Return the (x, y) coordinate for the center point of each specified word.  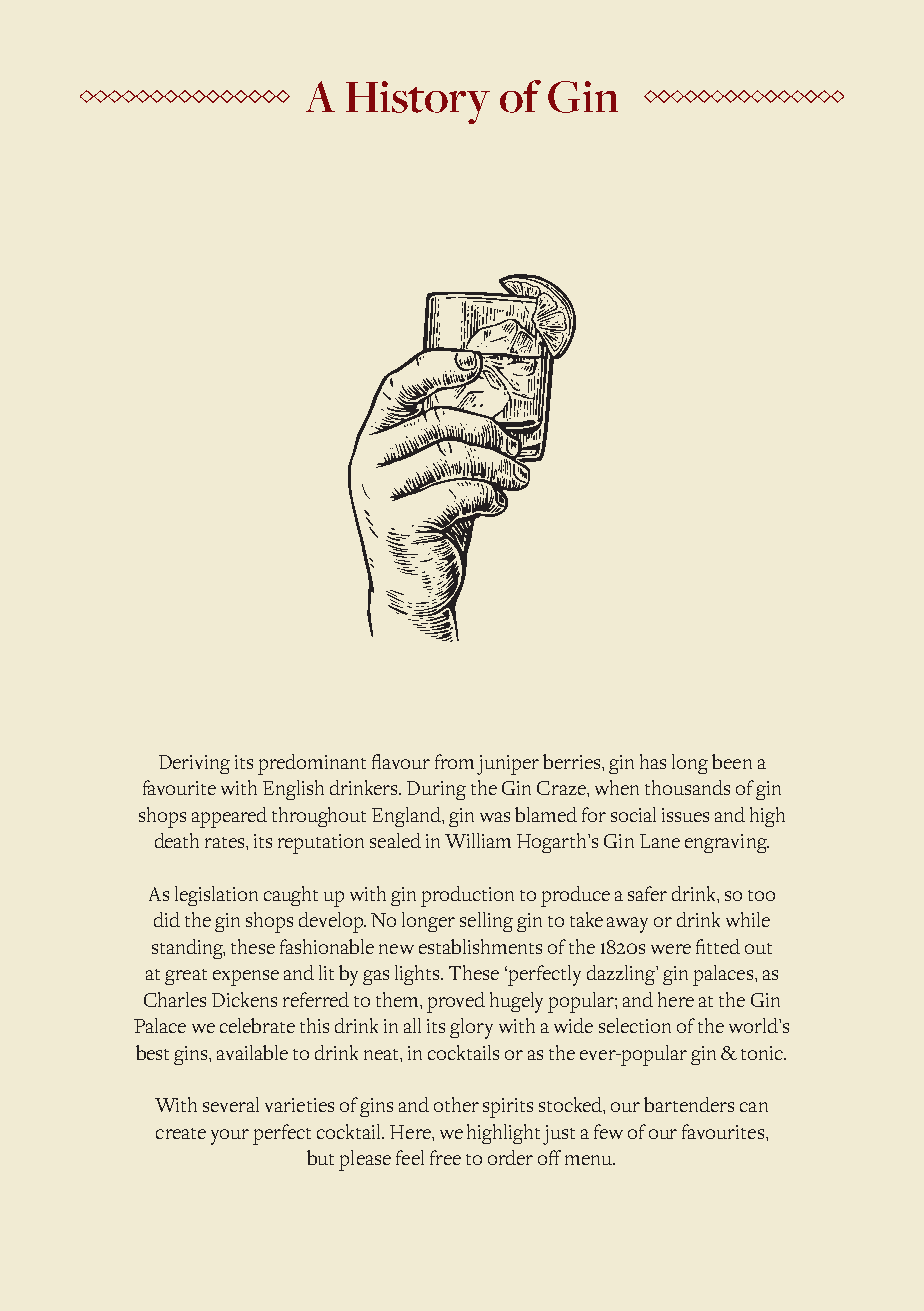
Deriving (194, 764)
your (230, 1137)
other (456, 1104)
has (653, 761)
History (418, 102)
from (454, 761)
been (732, 761)
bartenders (689, 1104)
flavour (401, 761)
